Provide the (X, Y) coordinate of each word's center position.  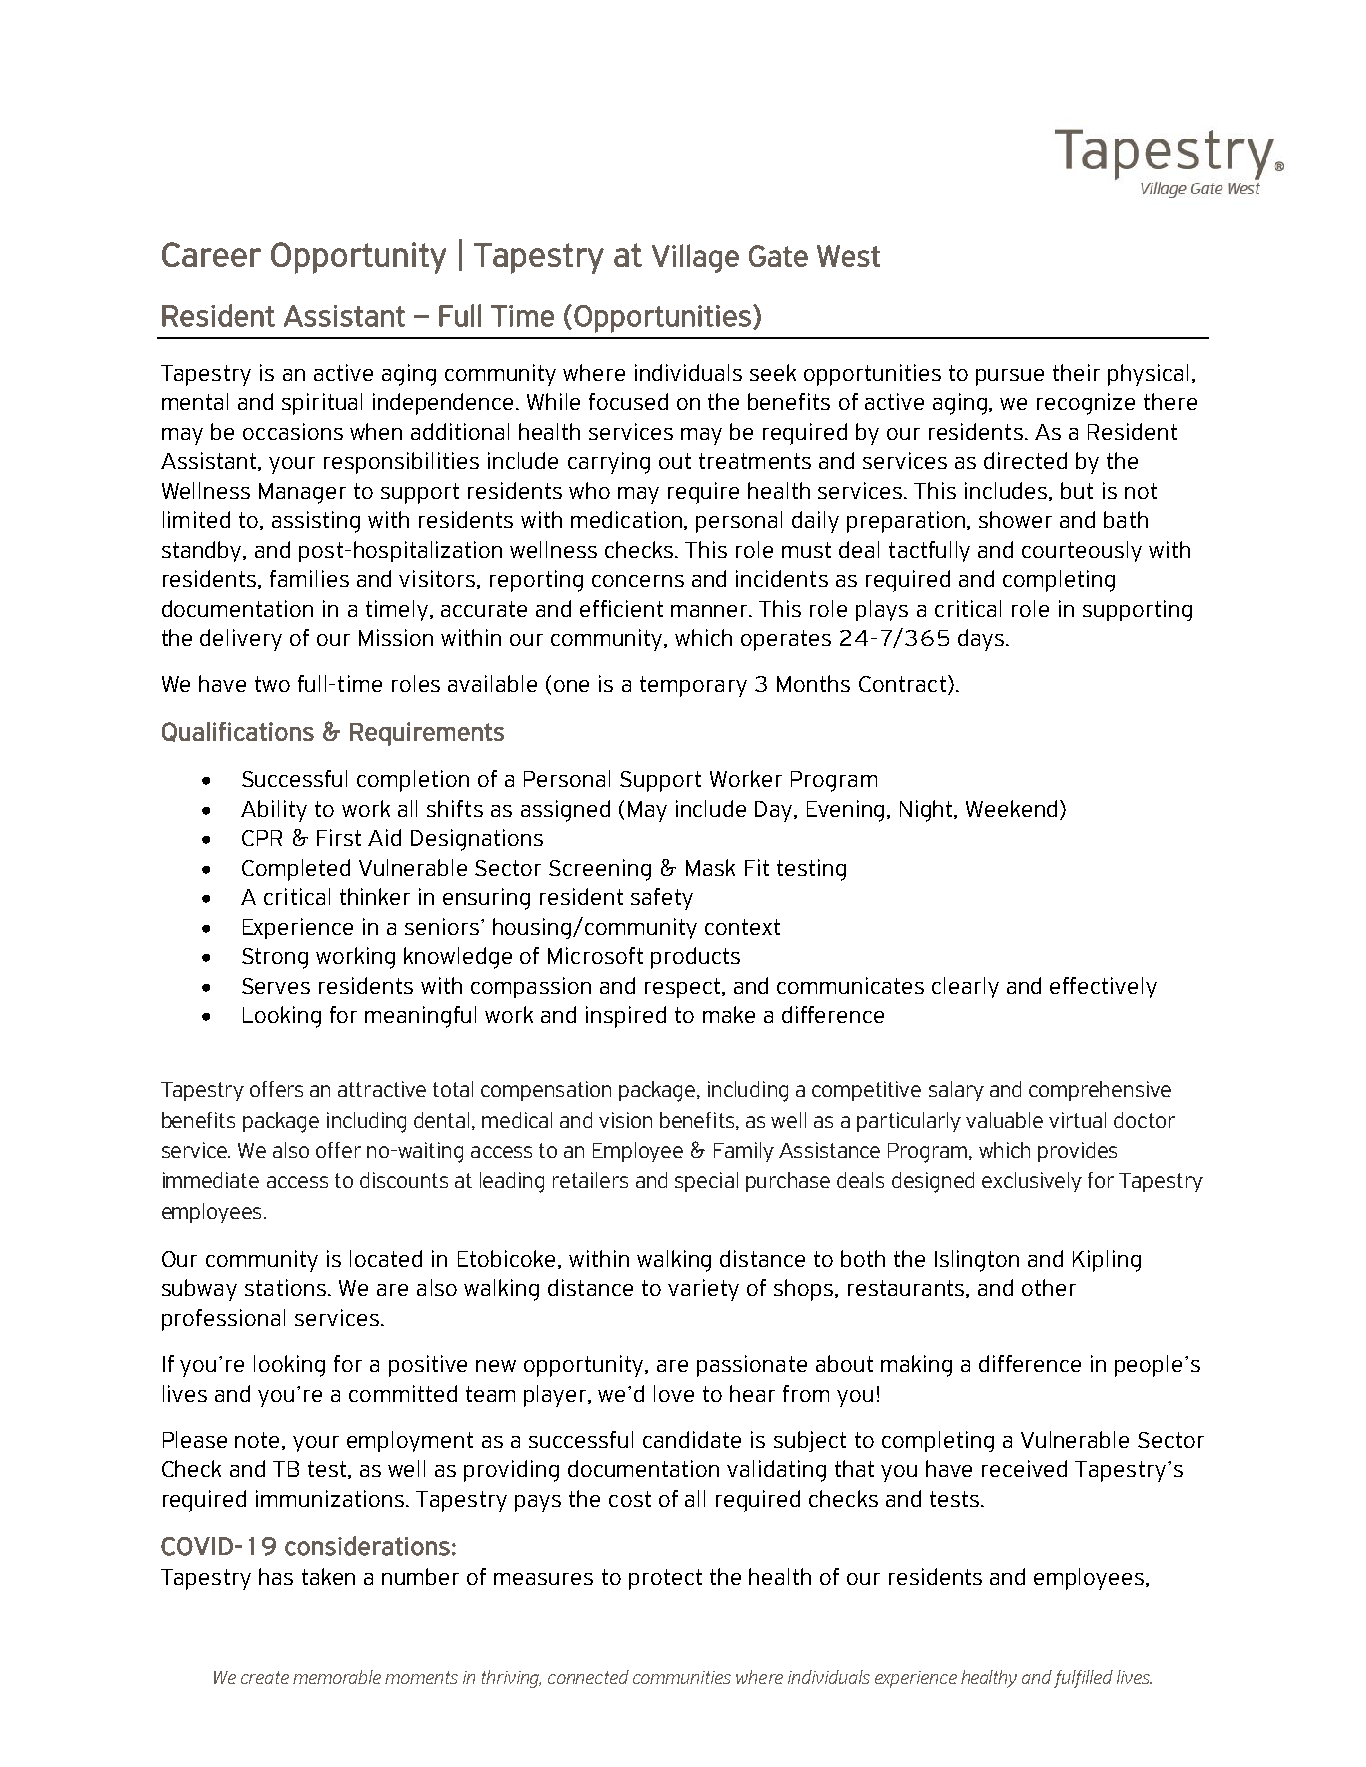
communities (682, 1677)
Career (211, 254)
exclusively (1032, 1182)
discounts (404, 1180)
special (706, 1182)
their (1076, 372)
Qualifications (238, 732)
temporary (693, 686)
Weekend (1011, 808)
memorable (337, 1677)
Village (695, 258)
